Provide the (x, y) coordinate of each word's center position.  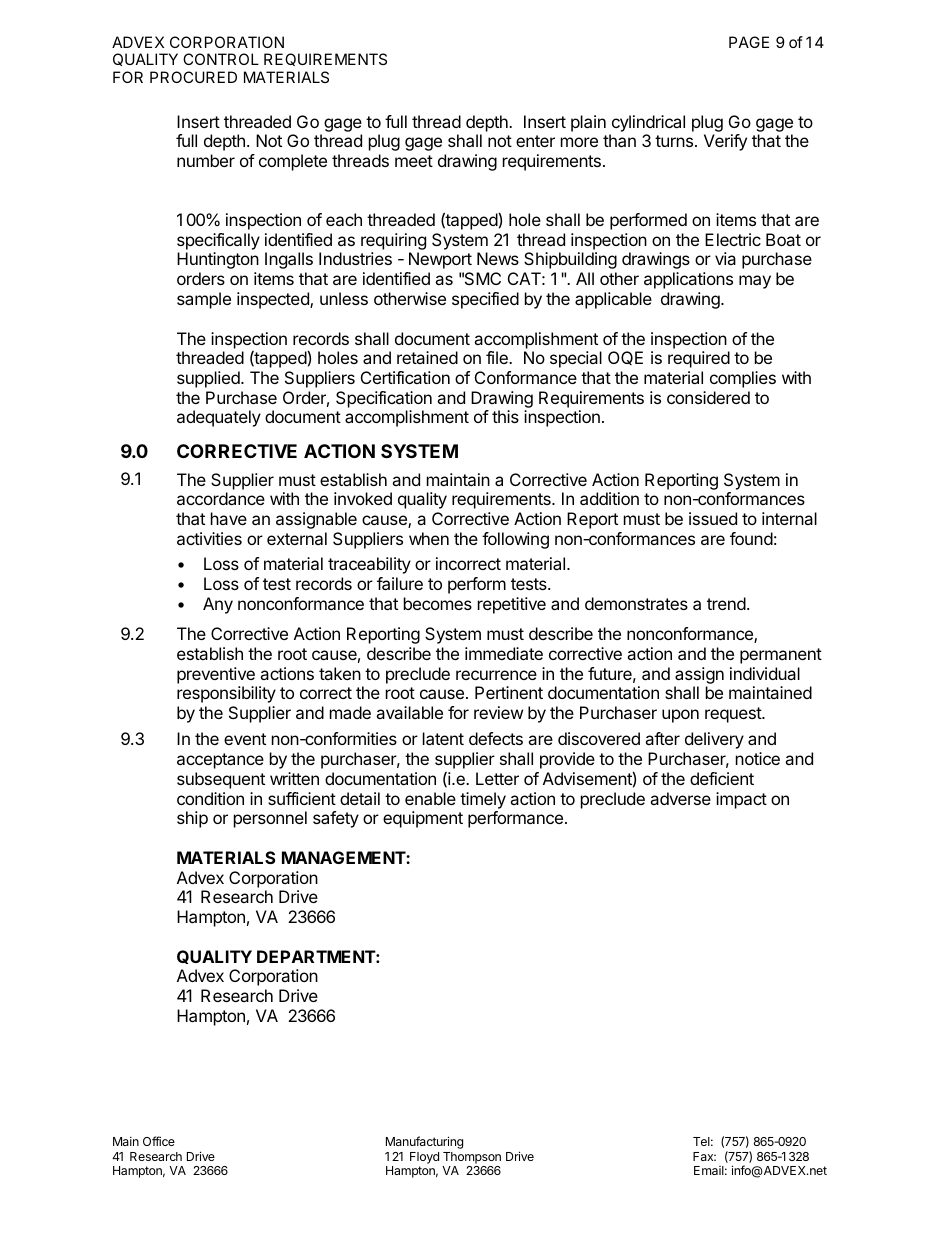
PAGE (749, 42)
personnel (270, 819)
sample (204, 300)
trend (726, 603)
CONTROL (221, 59)
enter (535, 141)
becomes (438, 603)
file (498, 357)
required (699, 359)
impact (741, 800)
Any (218, 605)
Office (159, 1141)
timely (483, 800)
